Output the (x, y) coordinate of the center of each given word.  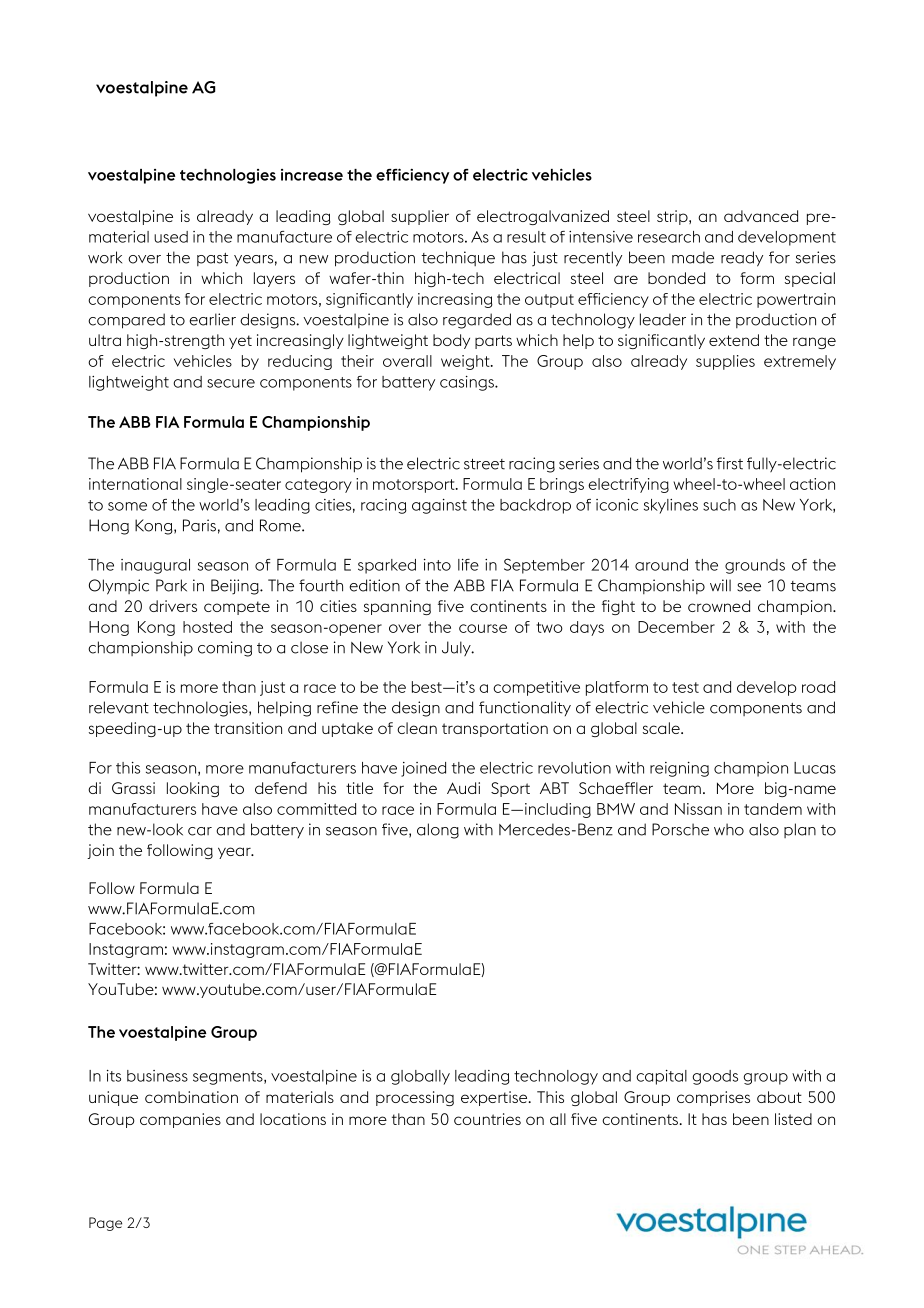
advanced (761, 216)
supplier (420, 217)
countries (487, 1119)
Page (105, 1224)
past (212, 259)
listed (793, 1119)
